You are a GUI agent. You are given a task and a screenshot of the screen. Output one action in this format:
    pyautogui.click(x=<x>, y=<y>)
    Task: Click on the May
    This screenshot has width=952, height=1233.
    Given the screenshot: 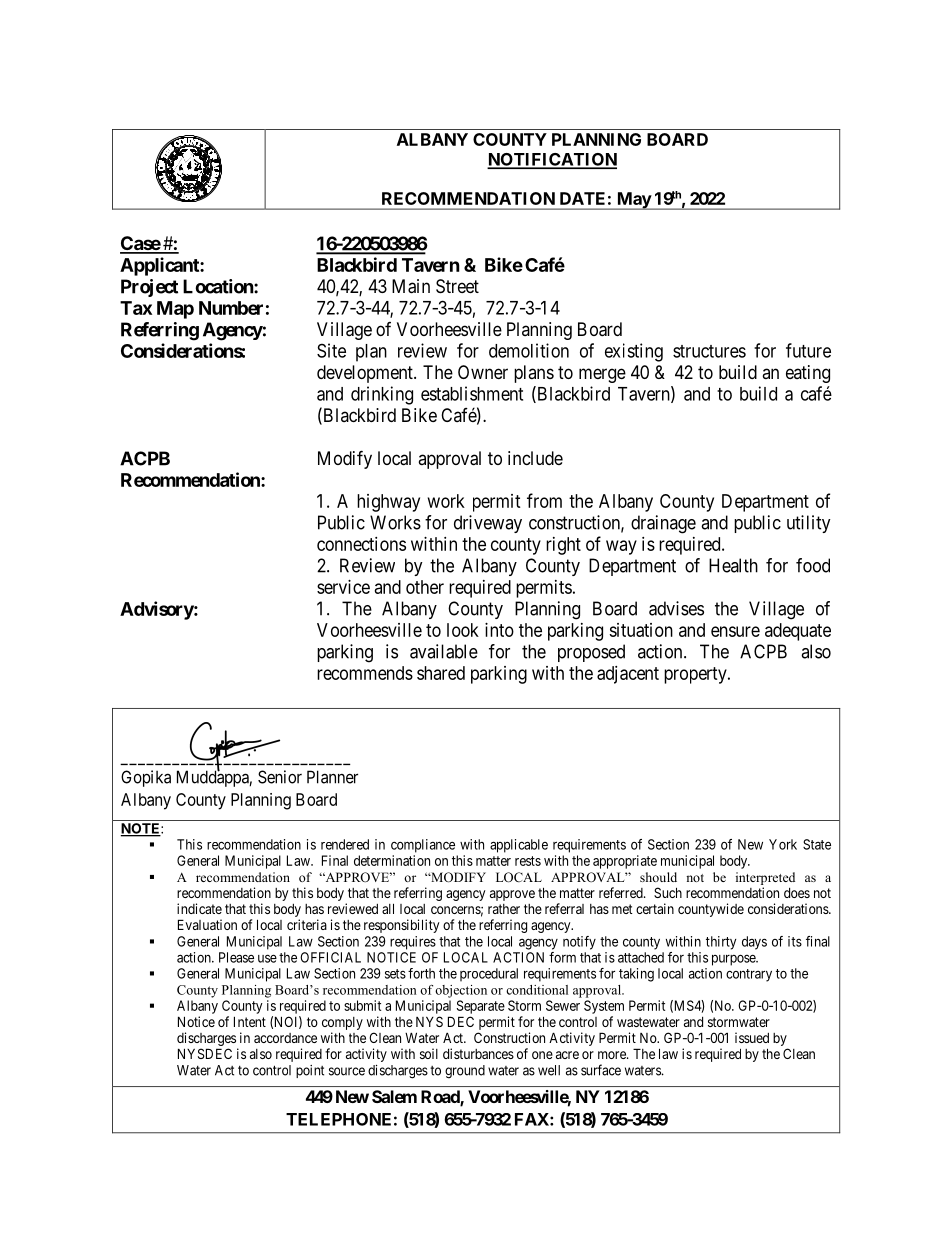 What is the action you would take?
    pyautogui.click(x=633, y=201)
